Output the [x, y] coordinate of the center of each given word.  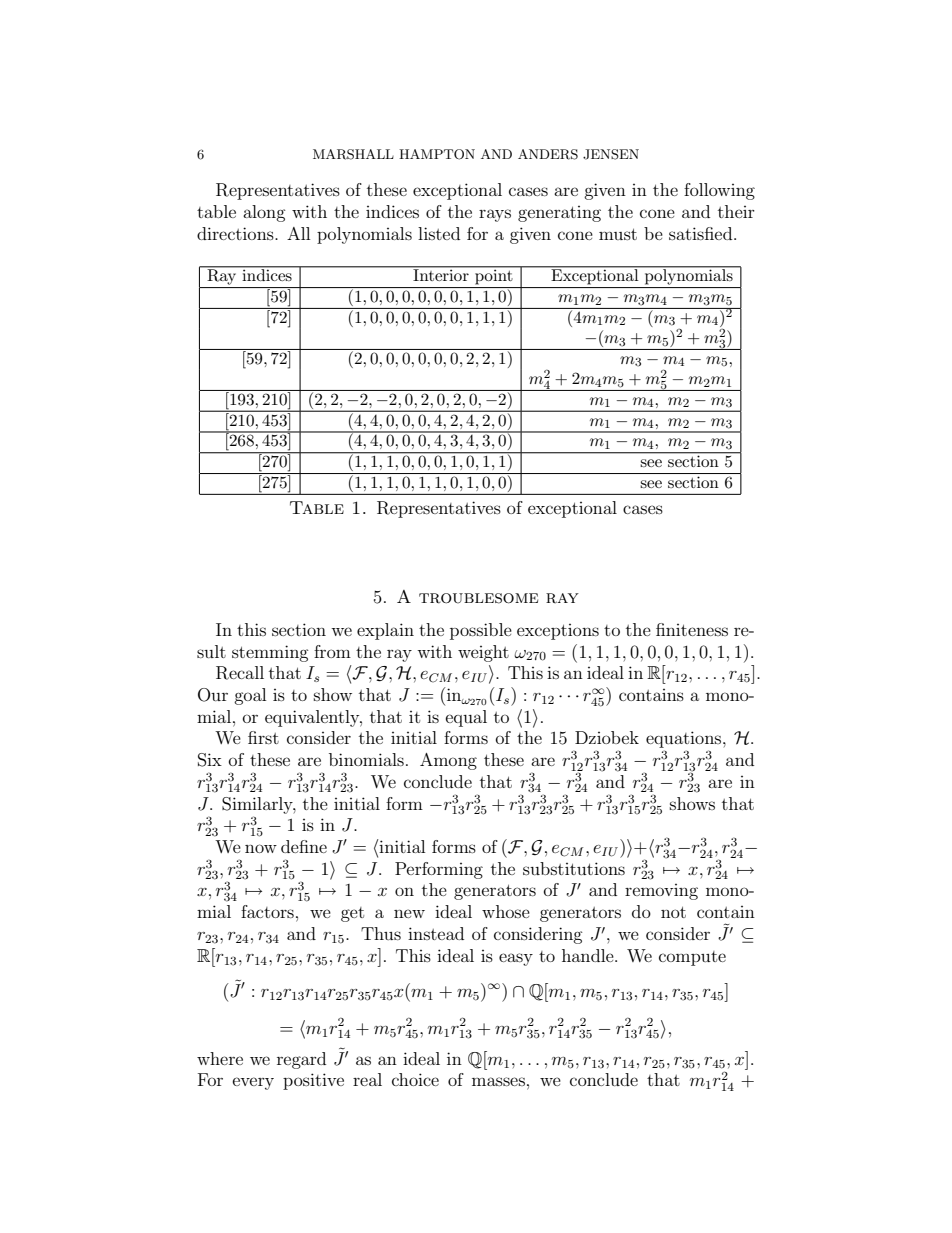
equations [685, 739]
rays [495, 215]
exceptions [558, 632]
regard [301, 1060]
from [332, 651]
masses [498, 1081]
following [719, 191]
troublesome [478, 598]
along [264, 213]
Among [448, 761]
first [263, 737]
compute [692, 958]
